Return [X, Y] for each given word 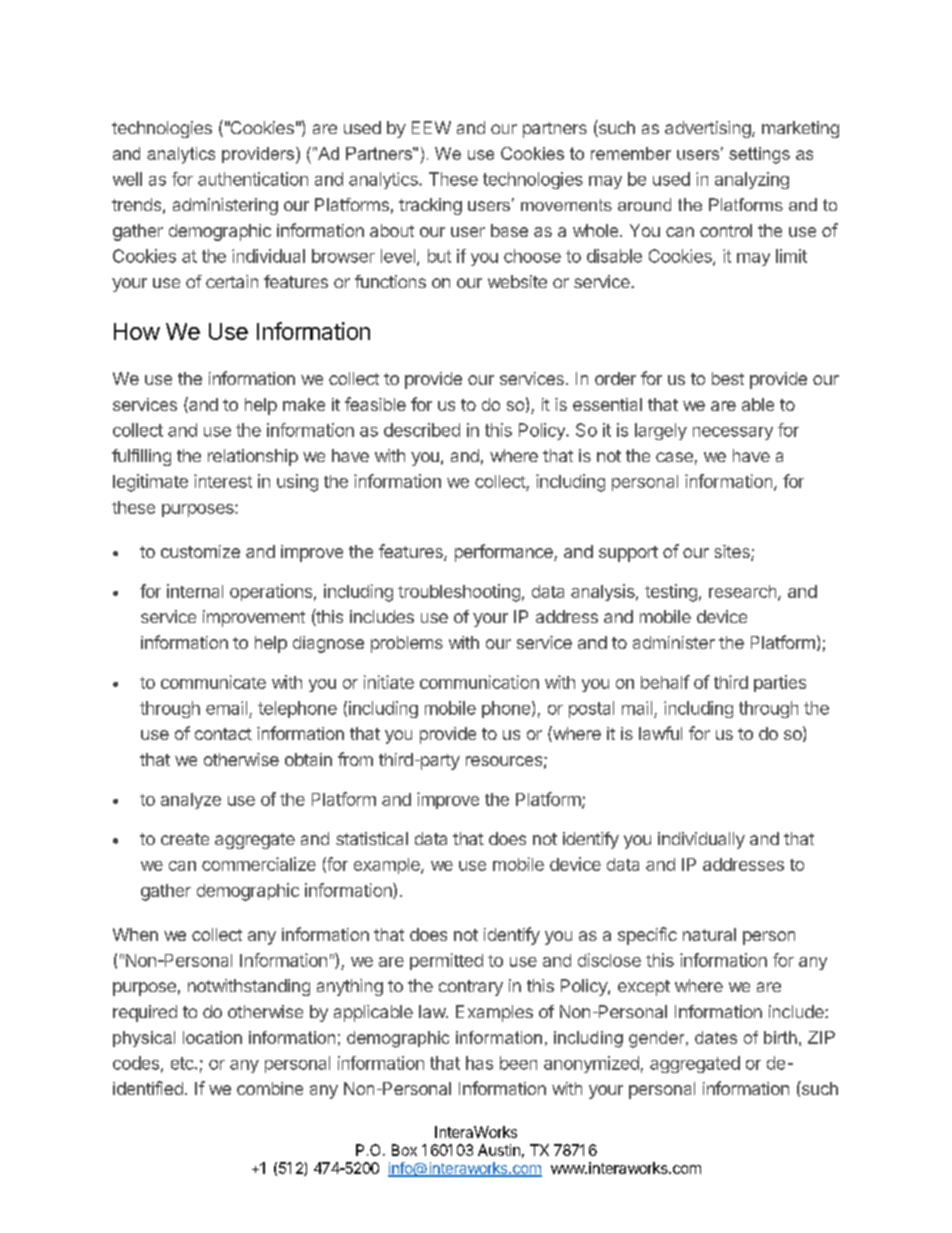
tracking [430, 206]
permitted [446, 961]
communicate [213, 682]
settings [759, 155]
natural [709, 934]
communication [479, 682]
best [728, 378]
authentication [253, 179]
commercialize [259, 864]
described [422, 430]
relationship [253, 457]
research [742, 591]
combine [270, 1088]
